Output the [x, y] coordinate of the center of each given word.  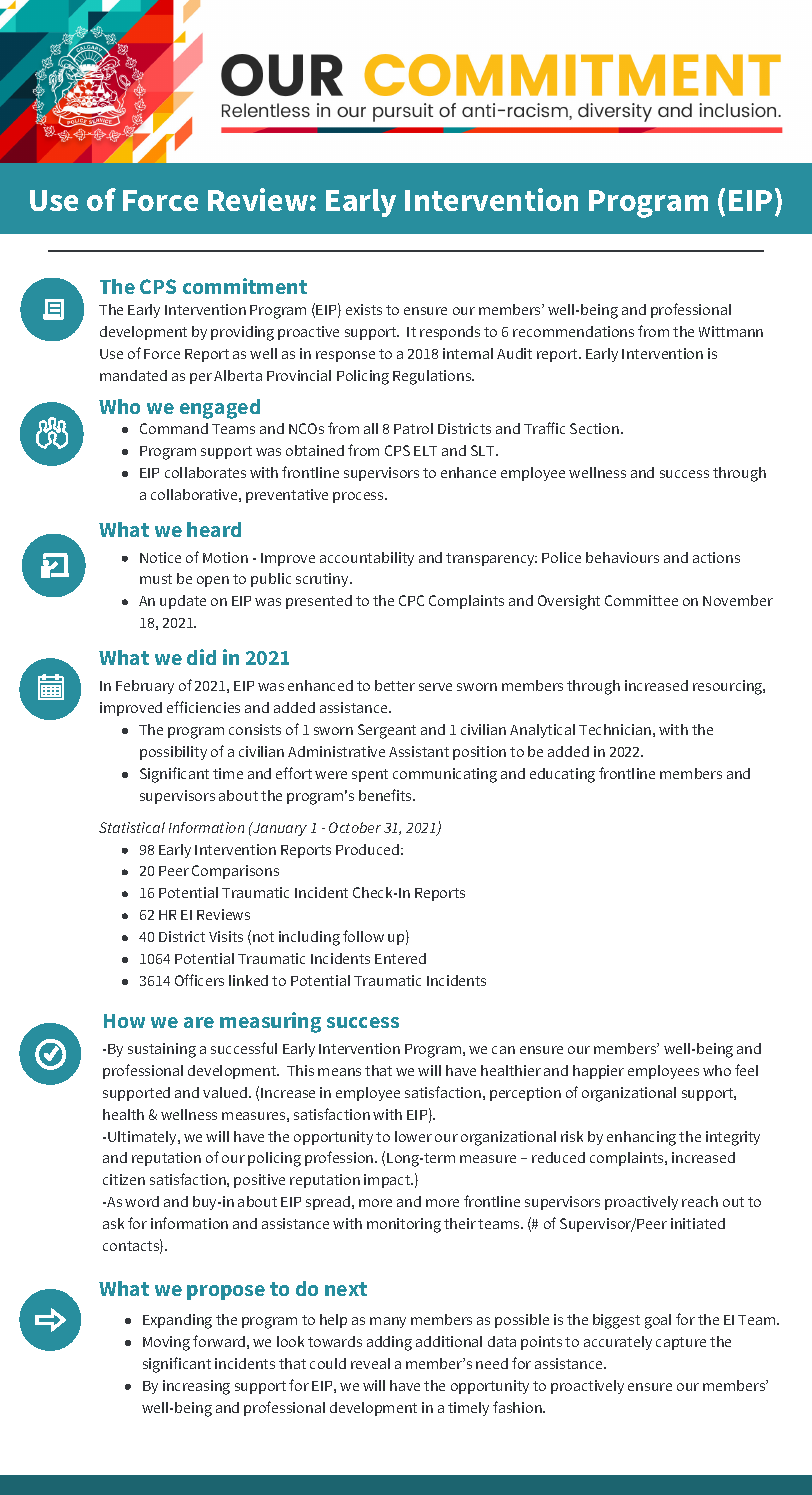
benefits [386, 795]
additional [449, 1341]
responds [450, 333]
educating [562, 775]
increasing [196, 1387]
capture [681, 1343]
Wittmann [731, 331]
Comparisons [235, 872]
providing [242, 333]
